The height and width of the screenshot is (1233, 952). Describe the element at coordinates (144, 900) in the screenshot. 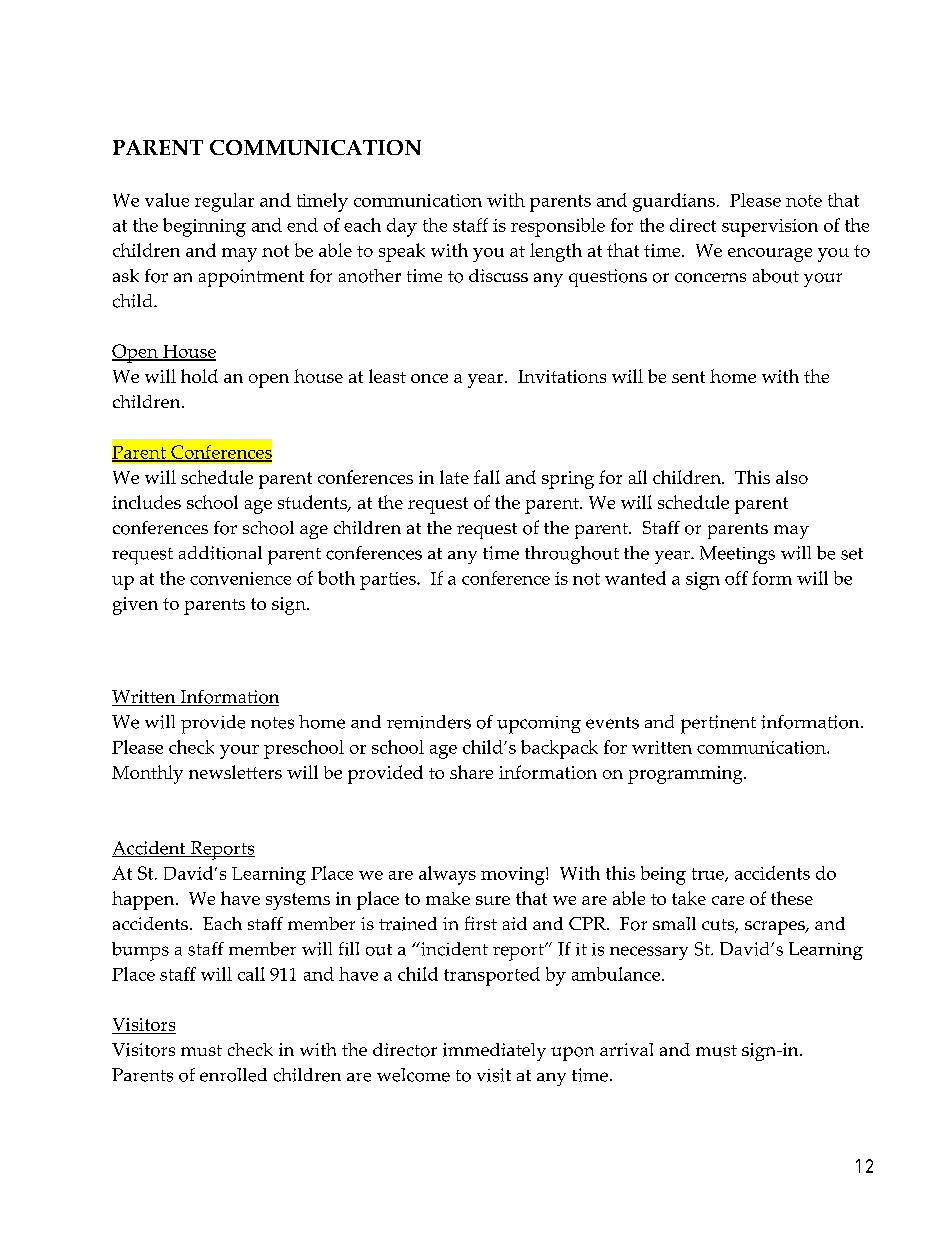

I see `happen` at that location.
